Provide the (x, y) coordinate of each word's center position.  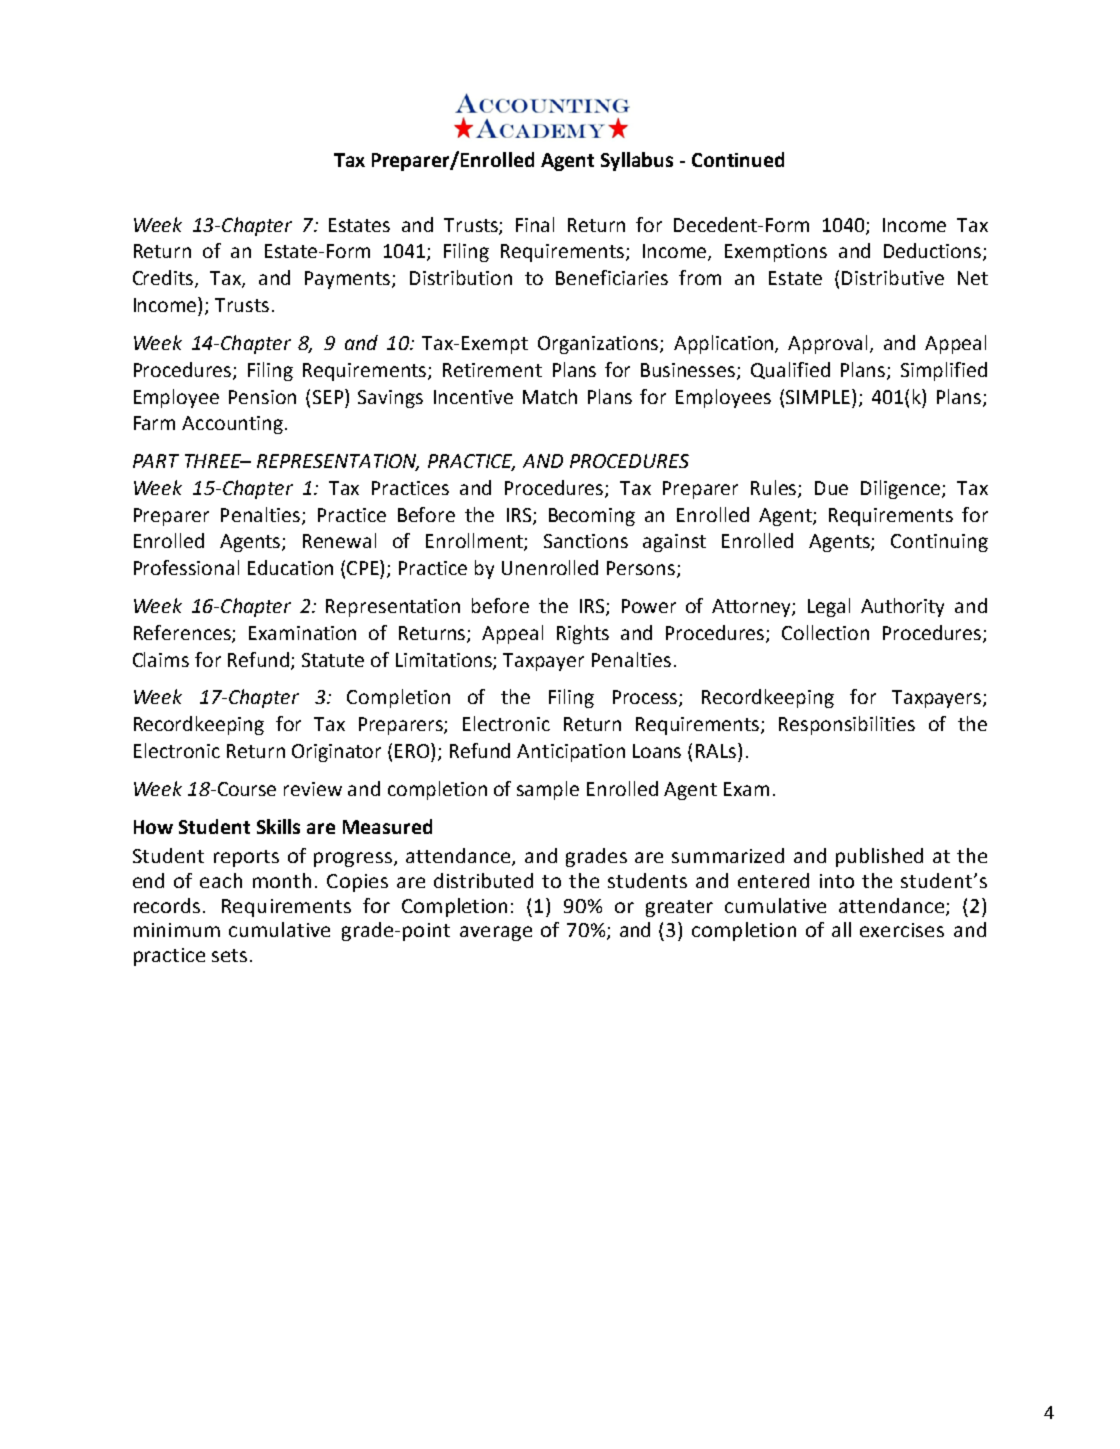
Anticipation (571, 753)
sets (229, 955)
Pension (262, 397)
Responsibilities (847, 725)
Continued (738, 159)
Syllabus (637, 161)
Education (290, 567)
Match (550, 396)
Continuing (939, 543)
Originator (336, 753)
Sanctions (586, 541)
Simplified (944, 371)
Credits (164, 279)
